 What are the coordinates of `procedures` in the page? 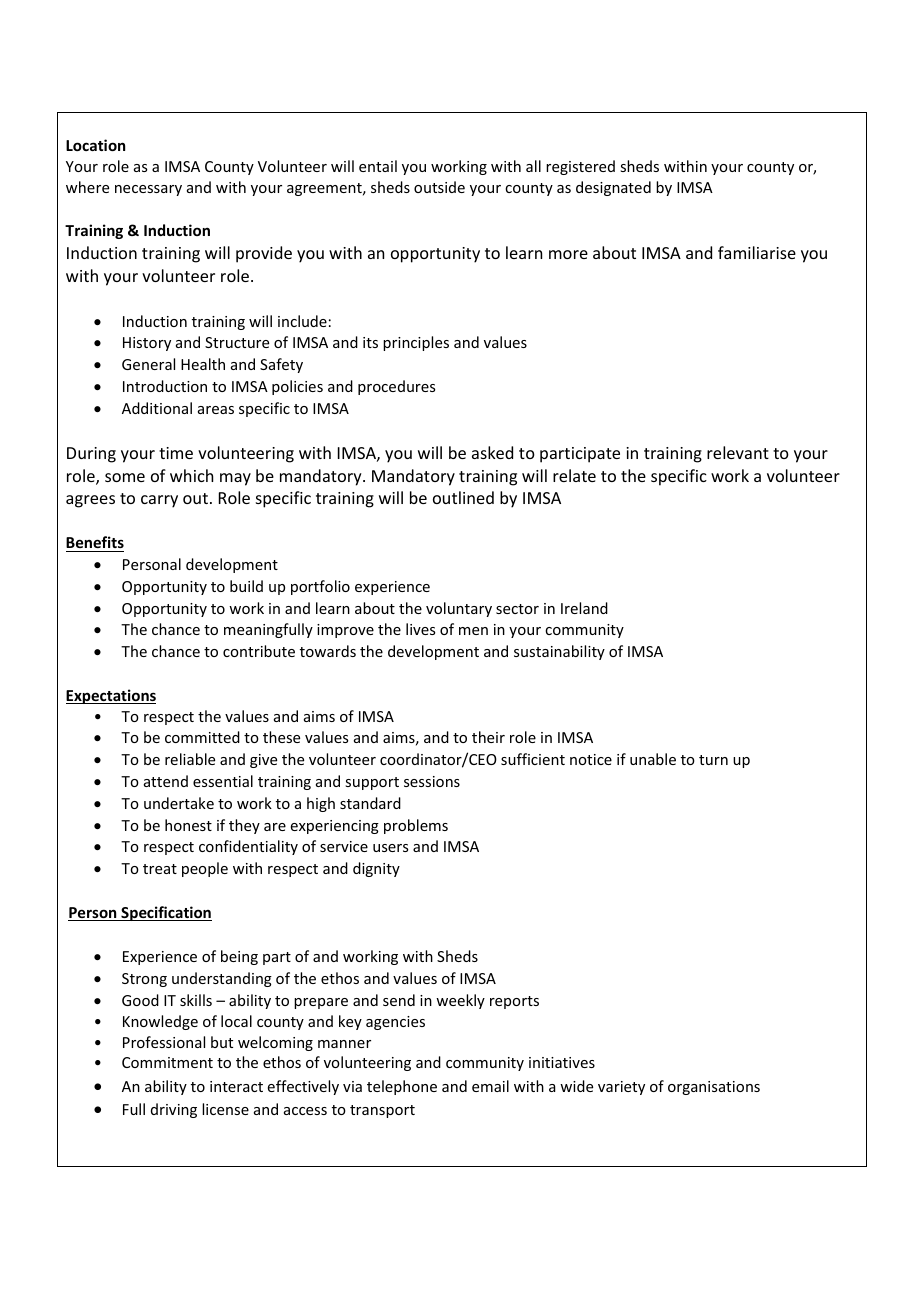 It's located at (396, 387).
